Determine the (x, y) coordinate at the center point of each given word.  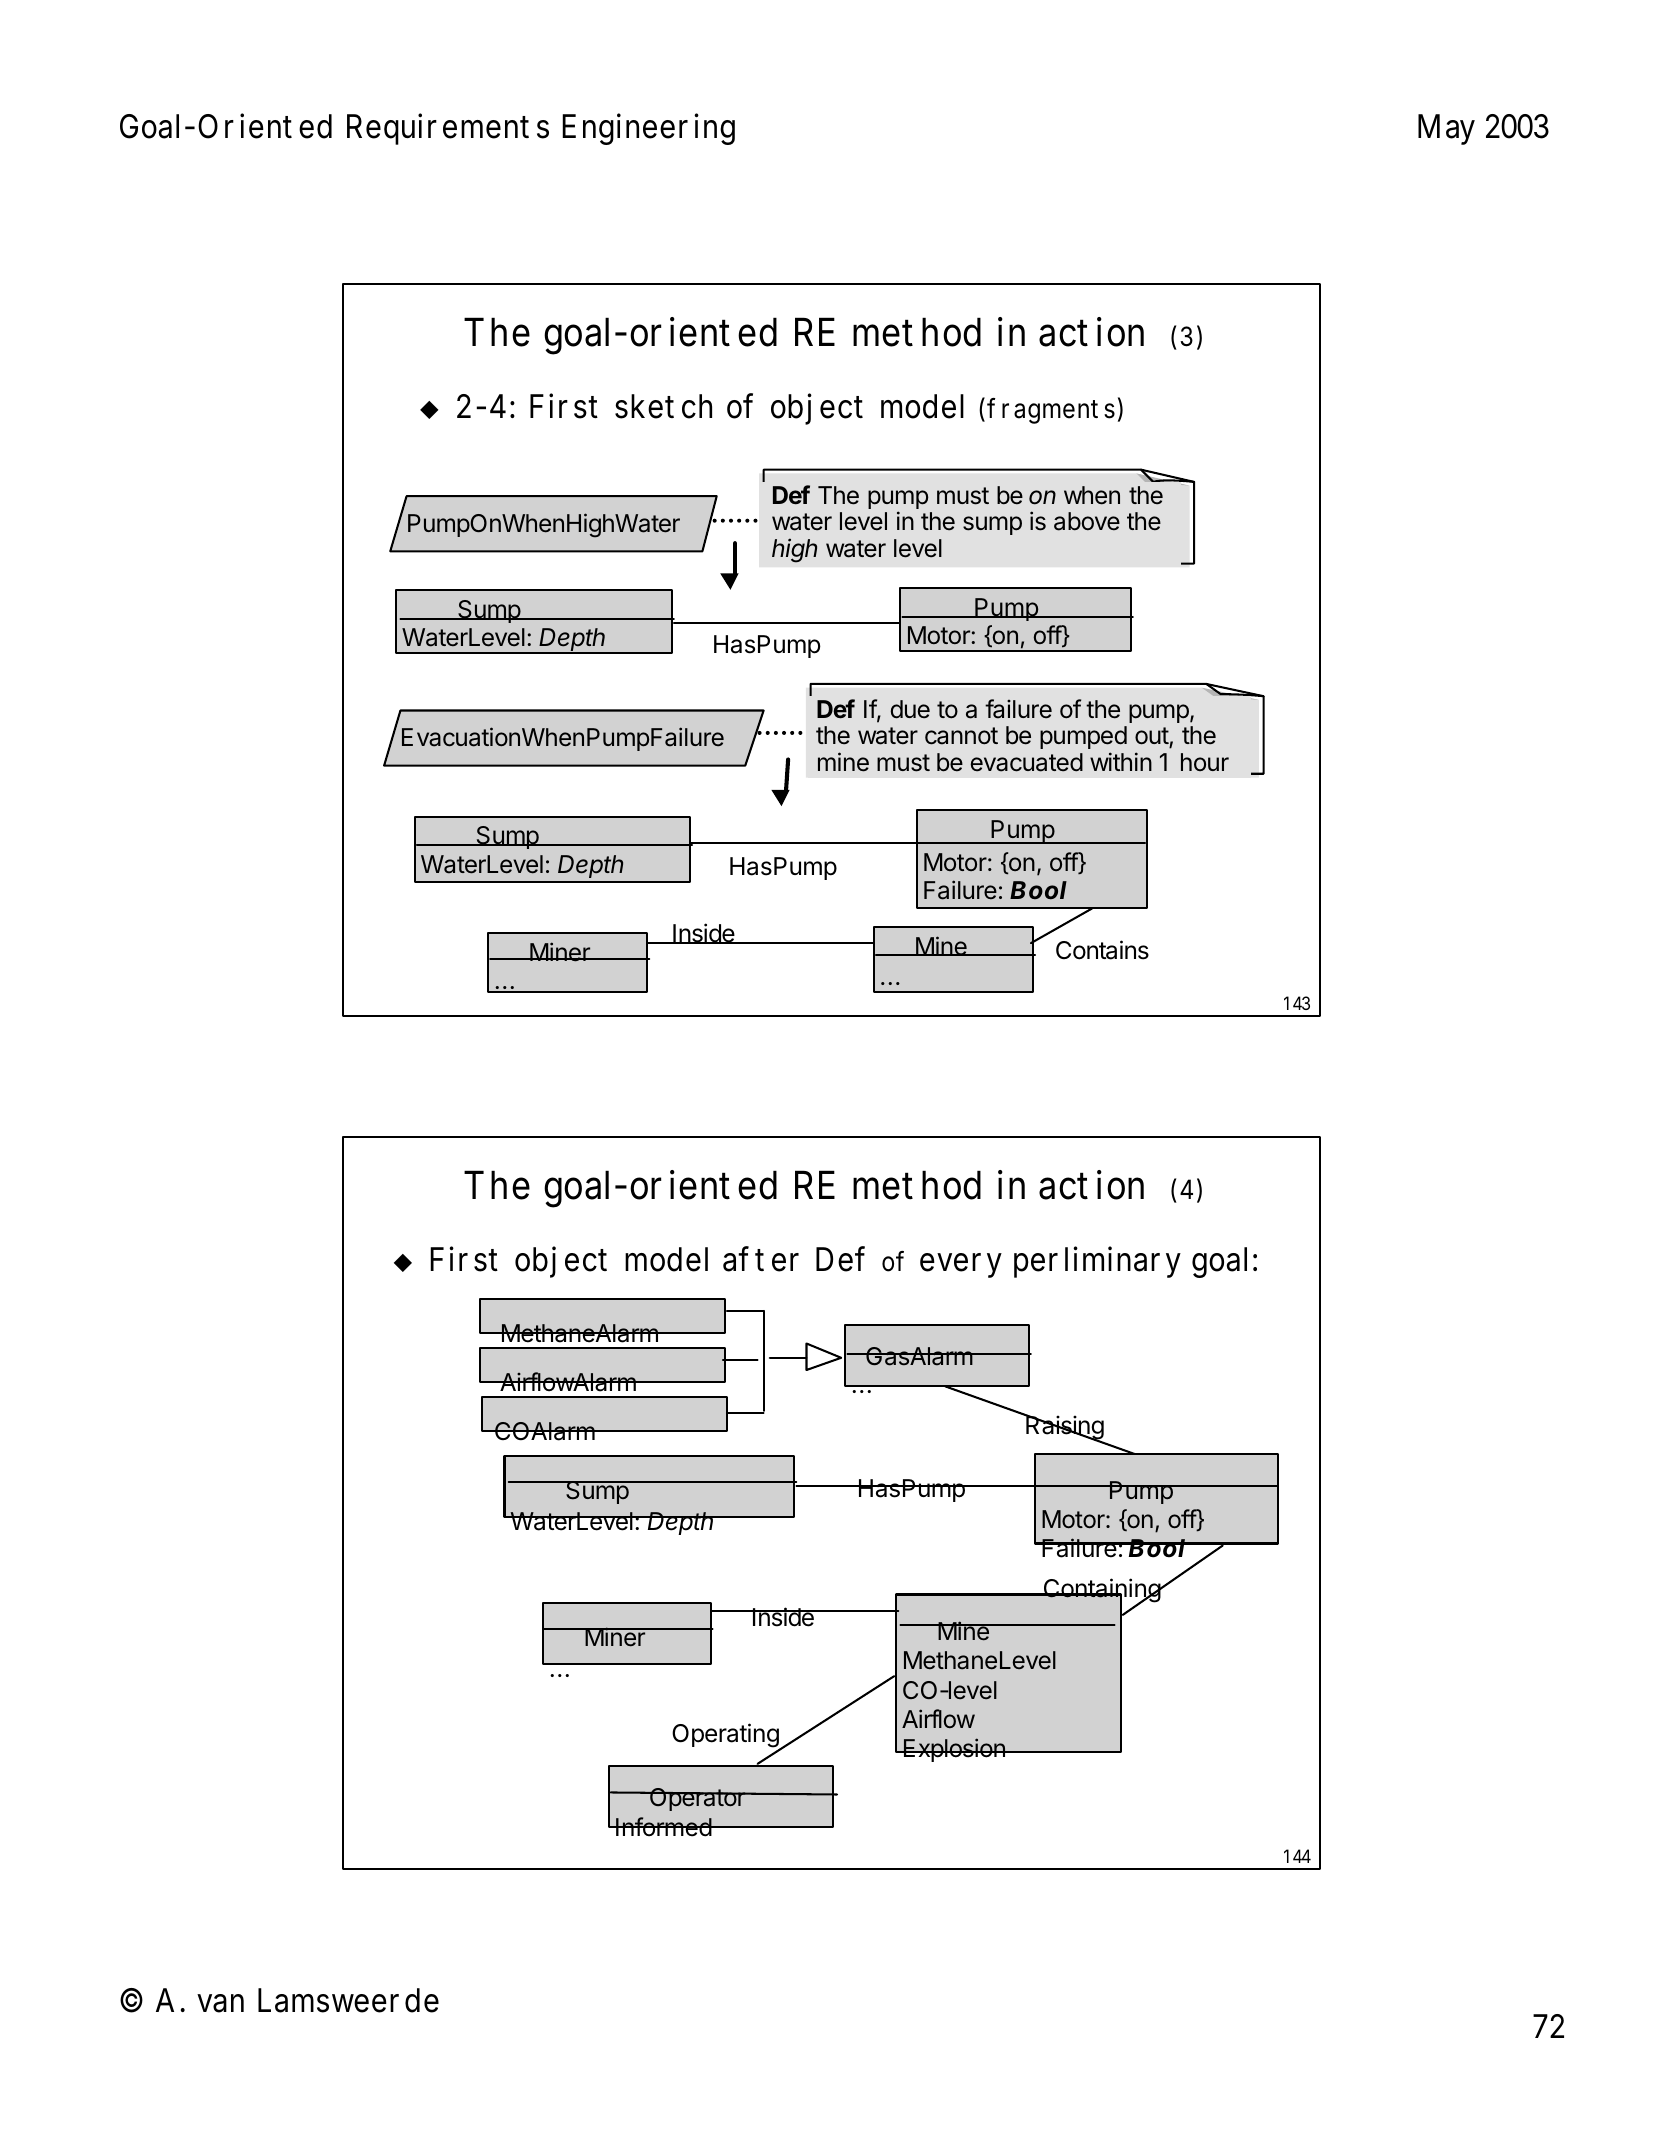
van (220, 2003)
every (961, 1265)
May (1446, 130)
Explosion (954, 1750)
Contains (1102, 950)
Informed (663, 1826)
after (761, 1259)
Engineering (648, 129)
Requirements (448, 129)
